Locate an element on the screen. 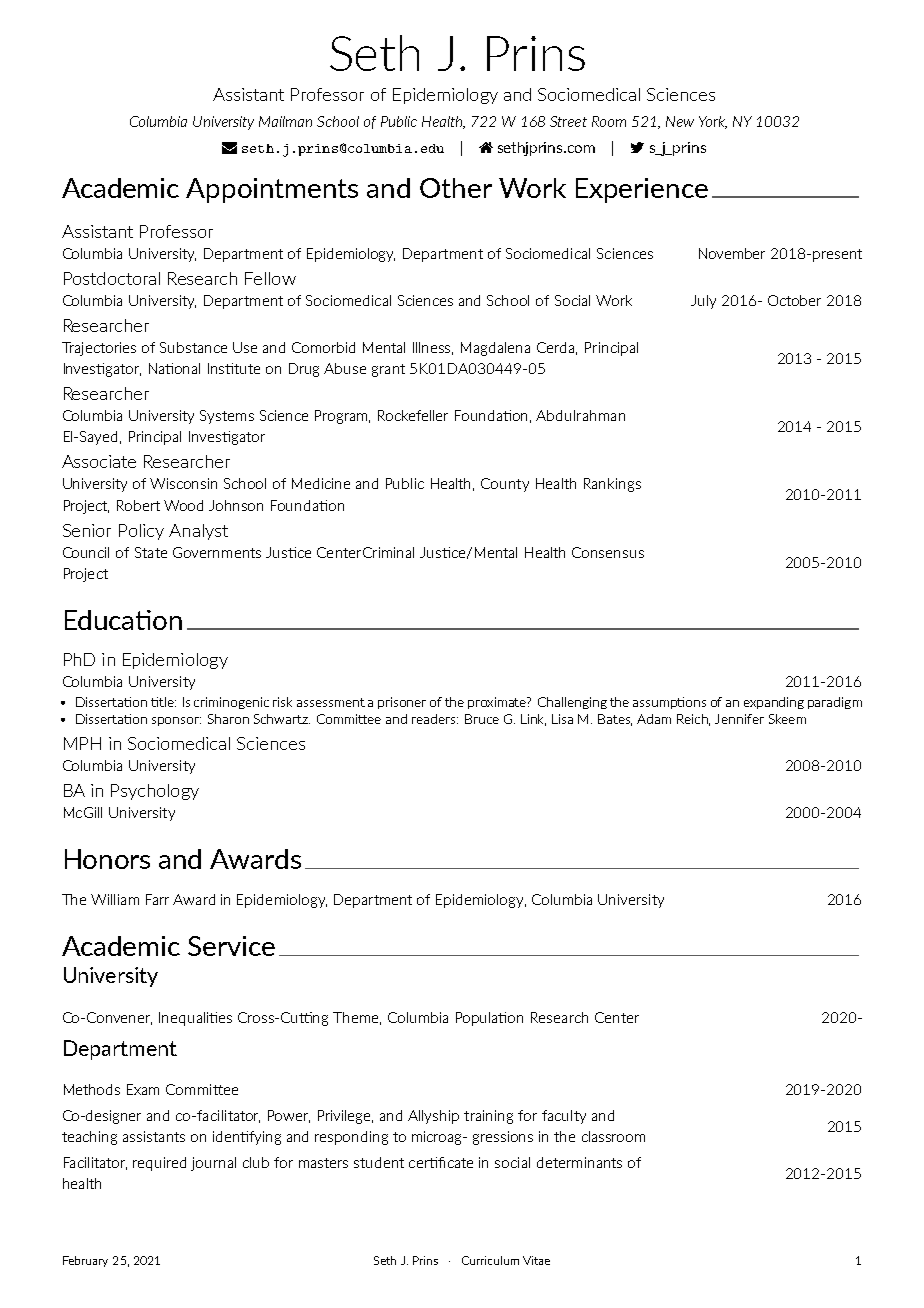 This screenshot has width=924, height=1308. Bruce is located at coordinates (482, 719).
